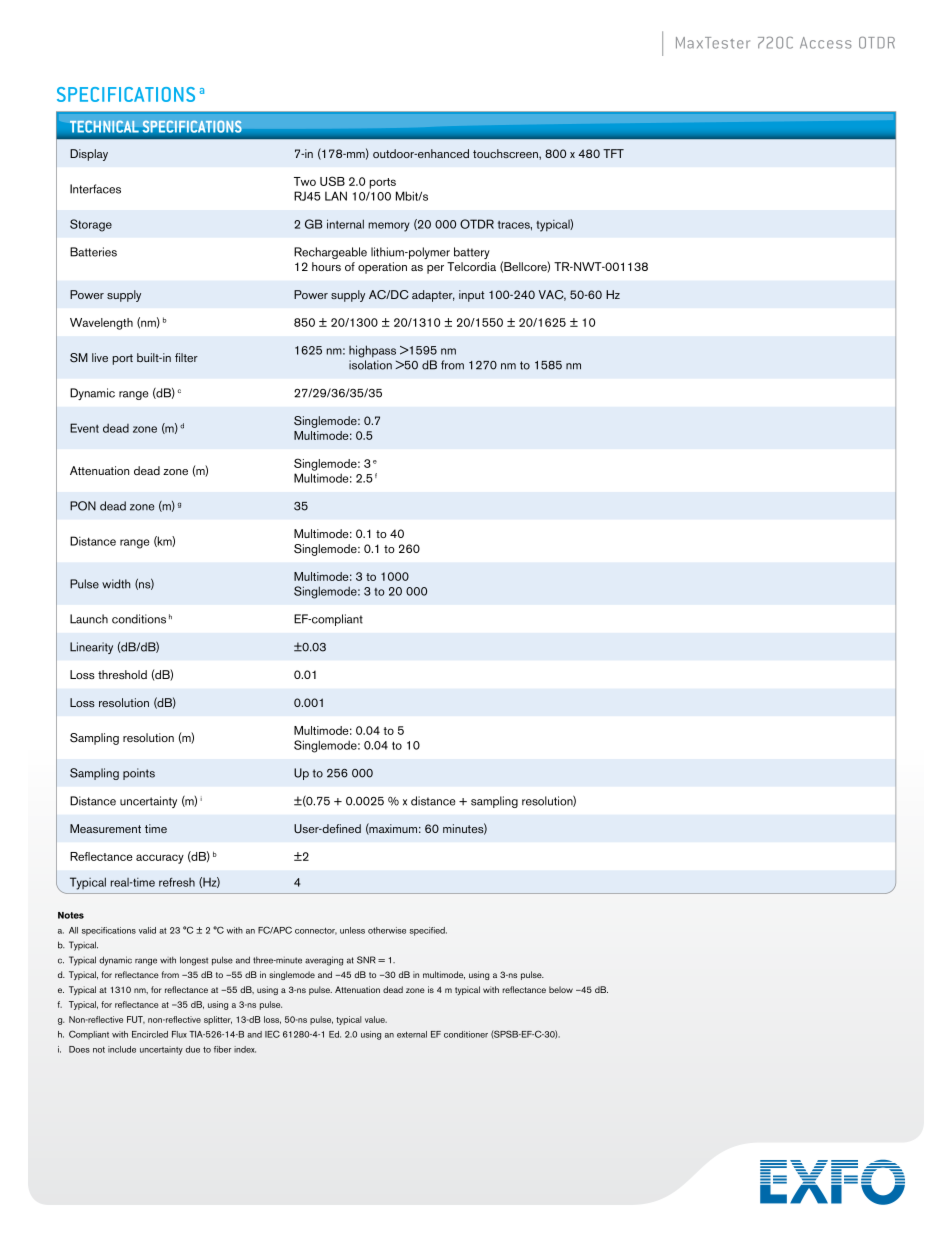 Image resolution: width=952 pixels, height=1233 pixels. I want to click on input, so click(471, 296).
